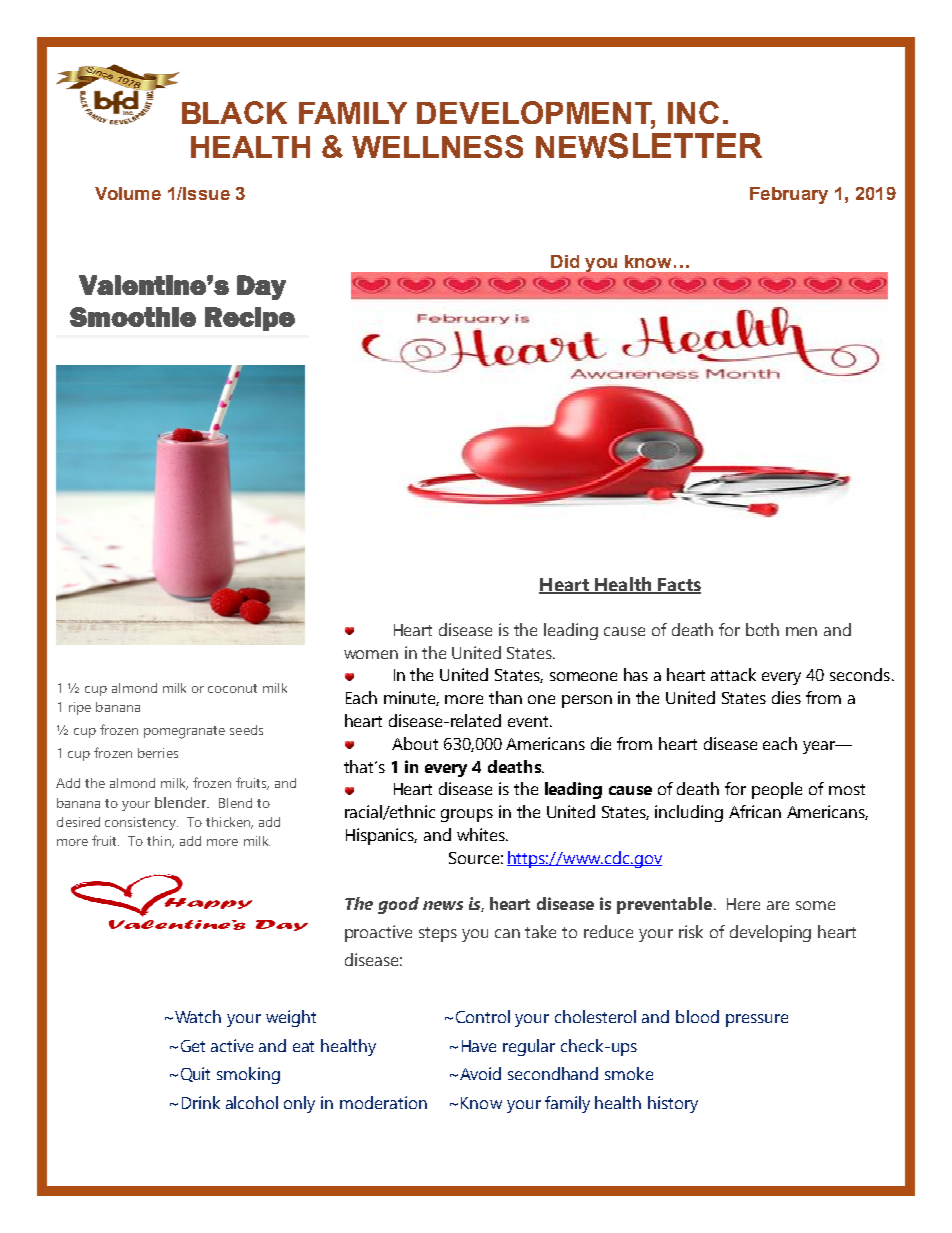  I want to click on both, so click(762, 629).
